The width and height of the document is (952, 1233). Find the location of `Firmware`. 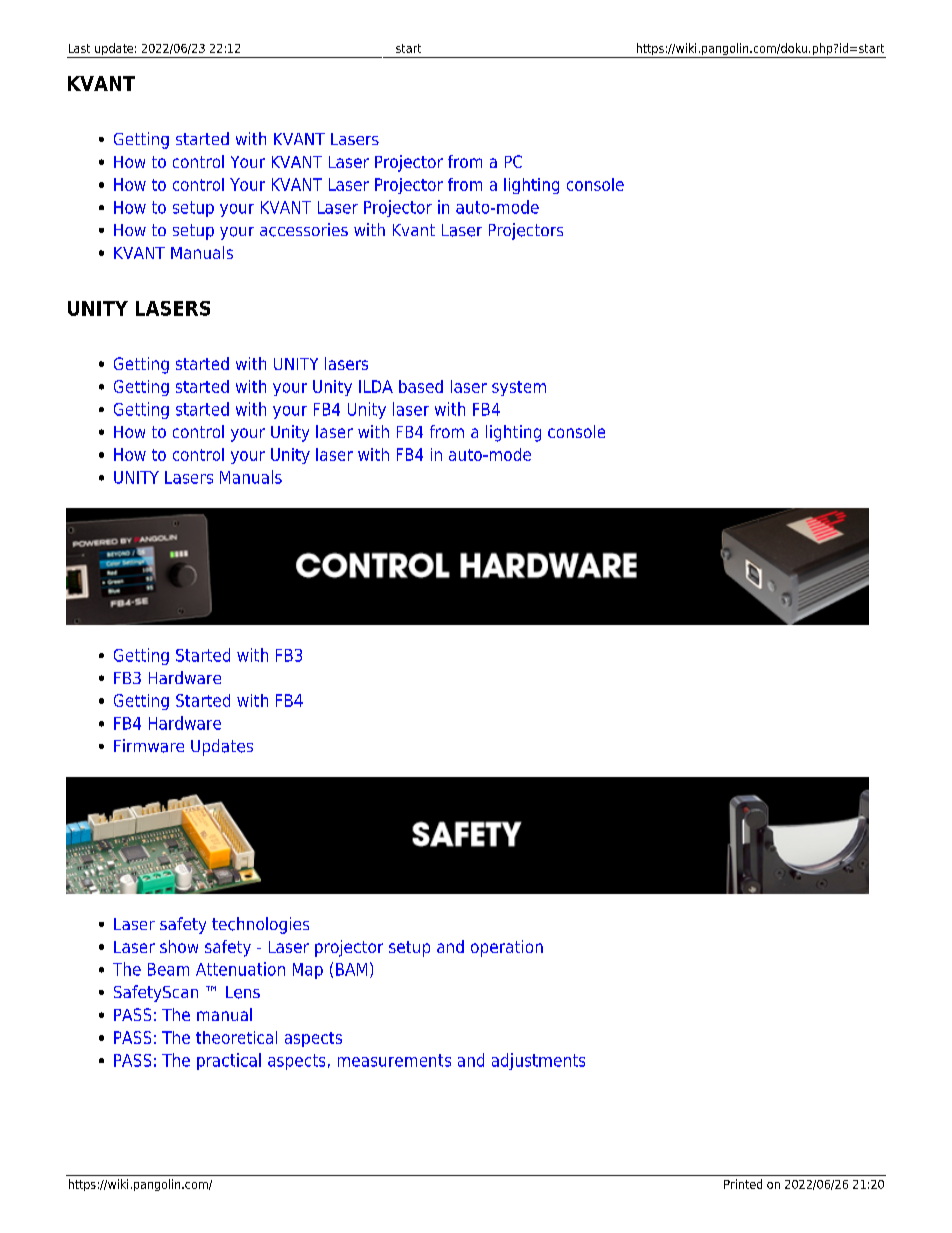

Firmware is located at coordinates (149, 746).
